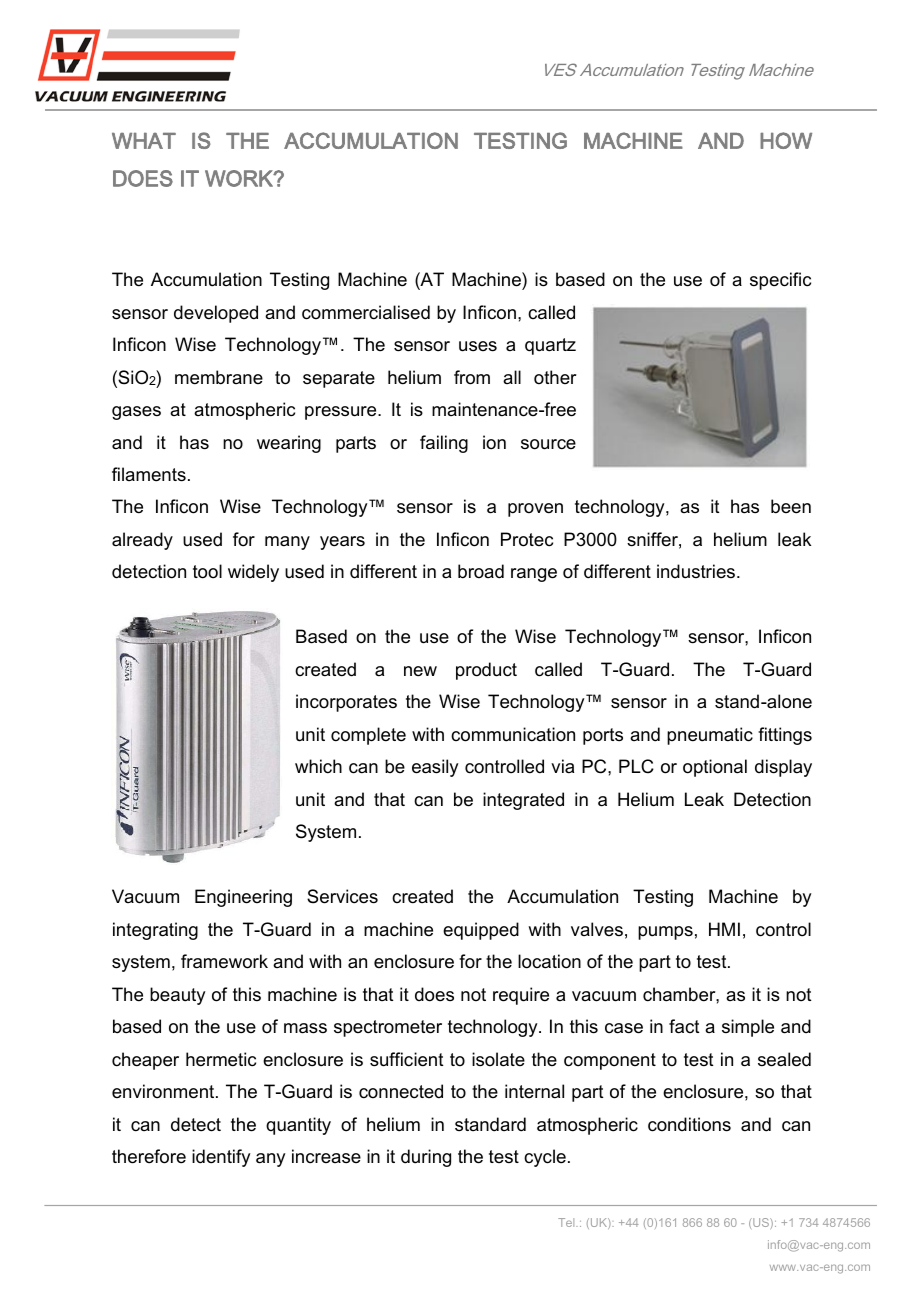 The height and width of the screenshot is (1308, 924). Describe the element at coordinates (243, 898) in the screenshot. I see `Engineering` at that location.
